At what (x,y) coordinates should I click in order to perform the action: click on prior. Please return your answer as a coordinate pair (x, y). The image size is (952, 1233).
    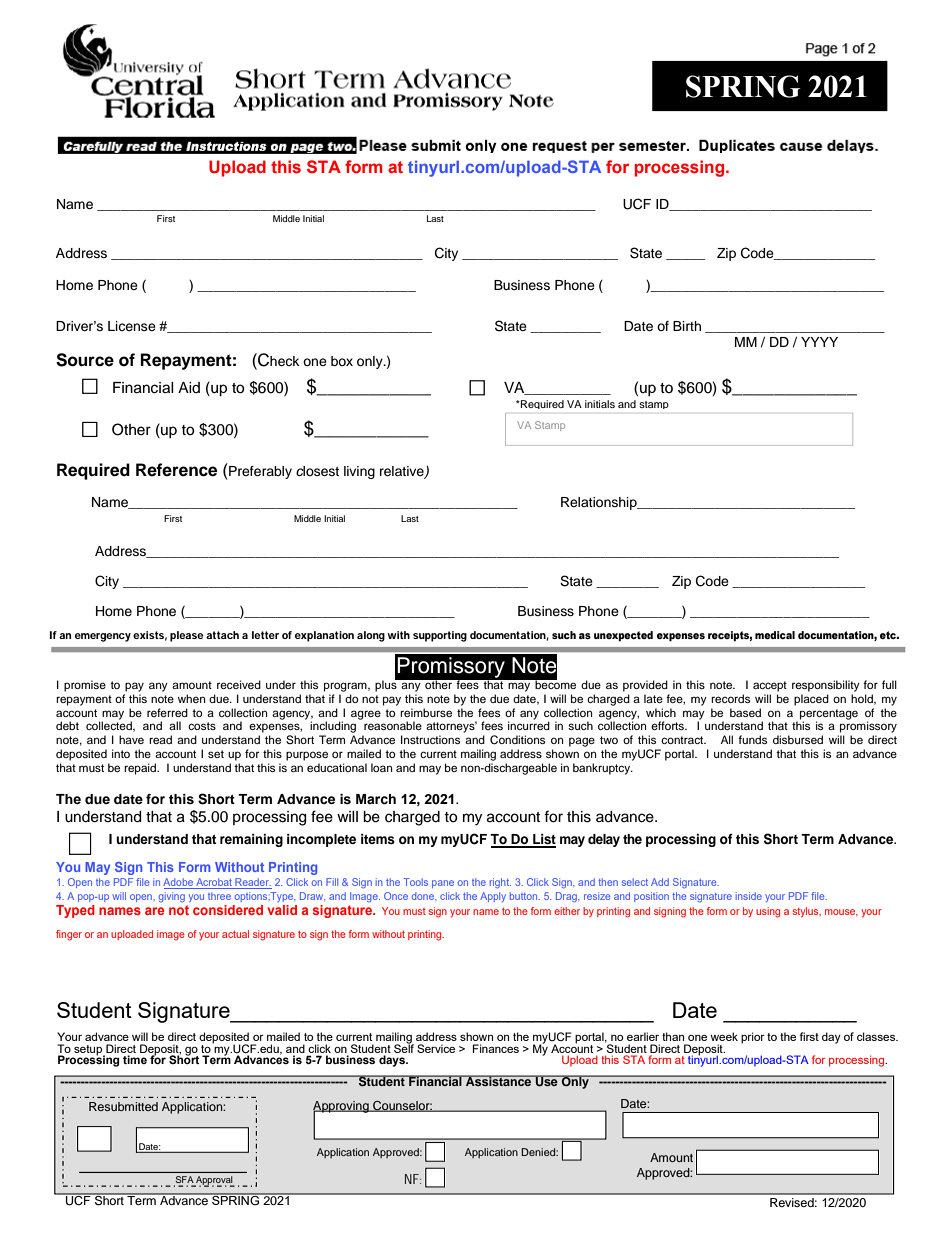
    Looking at the image, I should click on (753, 1038).
